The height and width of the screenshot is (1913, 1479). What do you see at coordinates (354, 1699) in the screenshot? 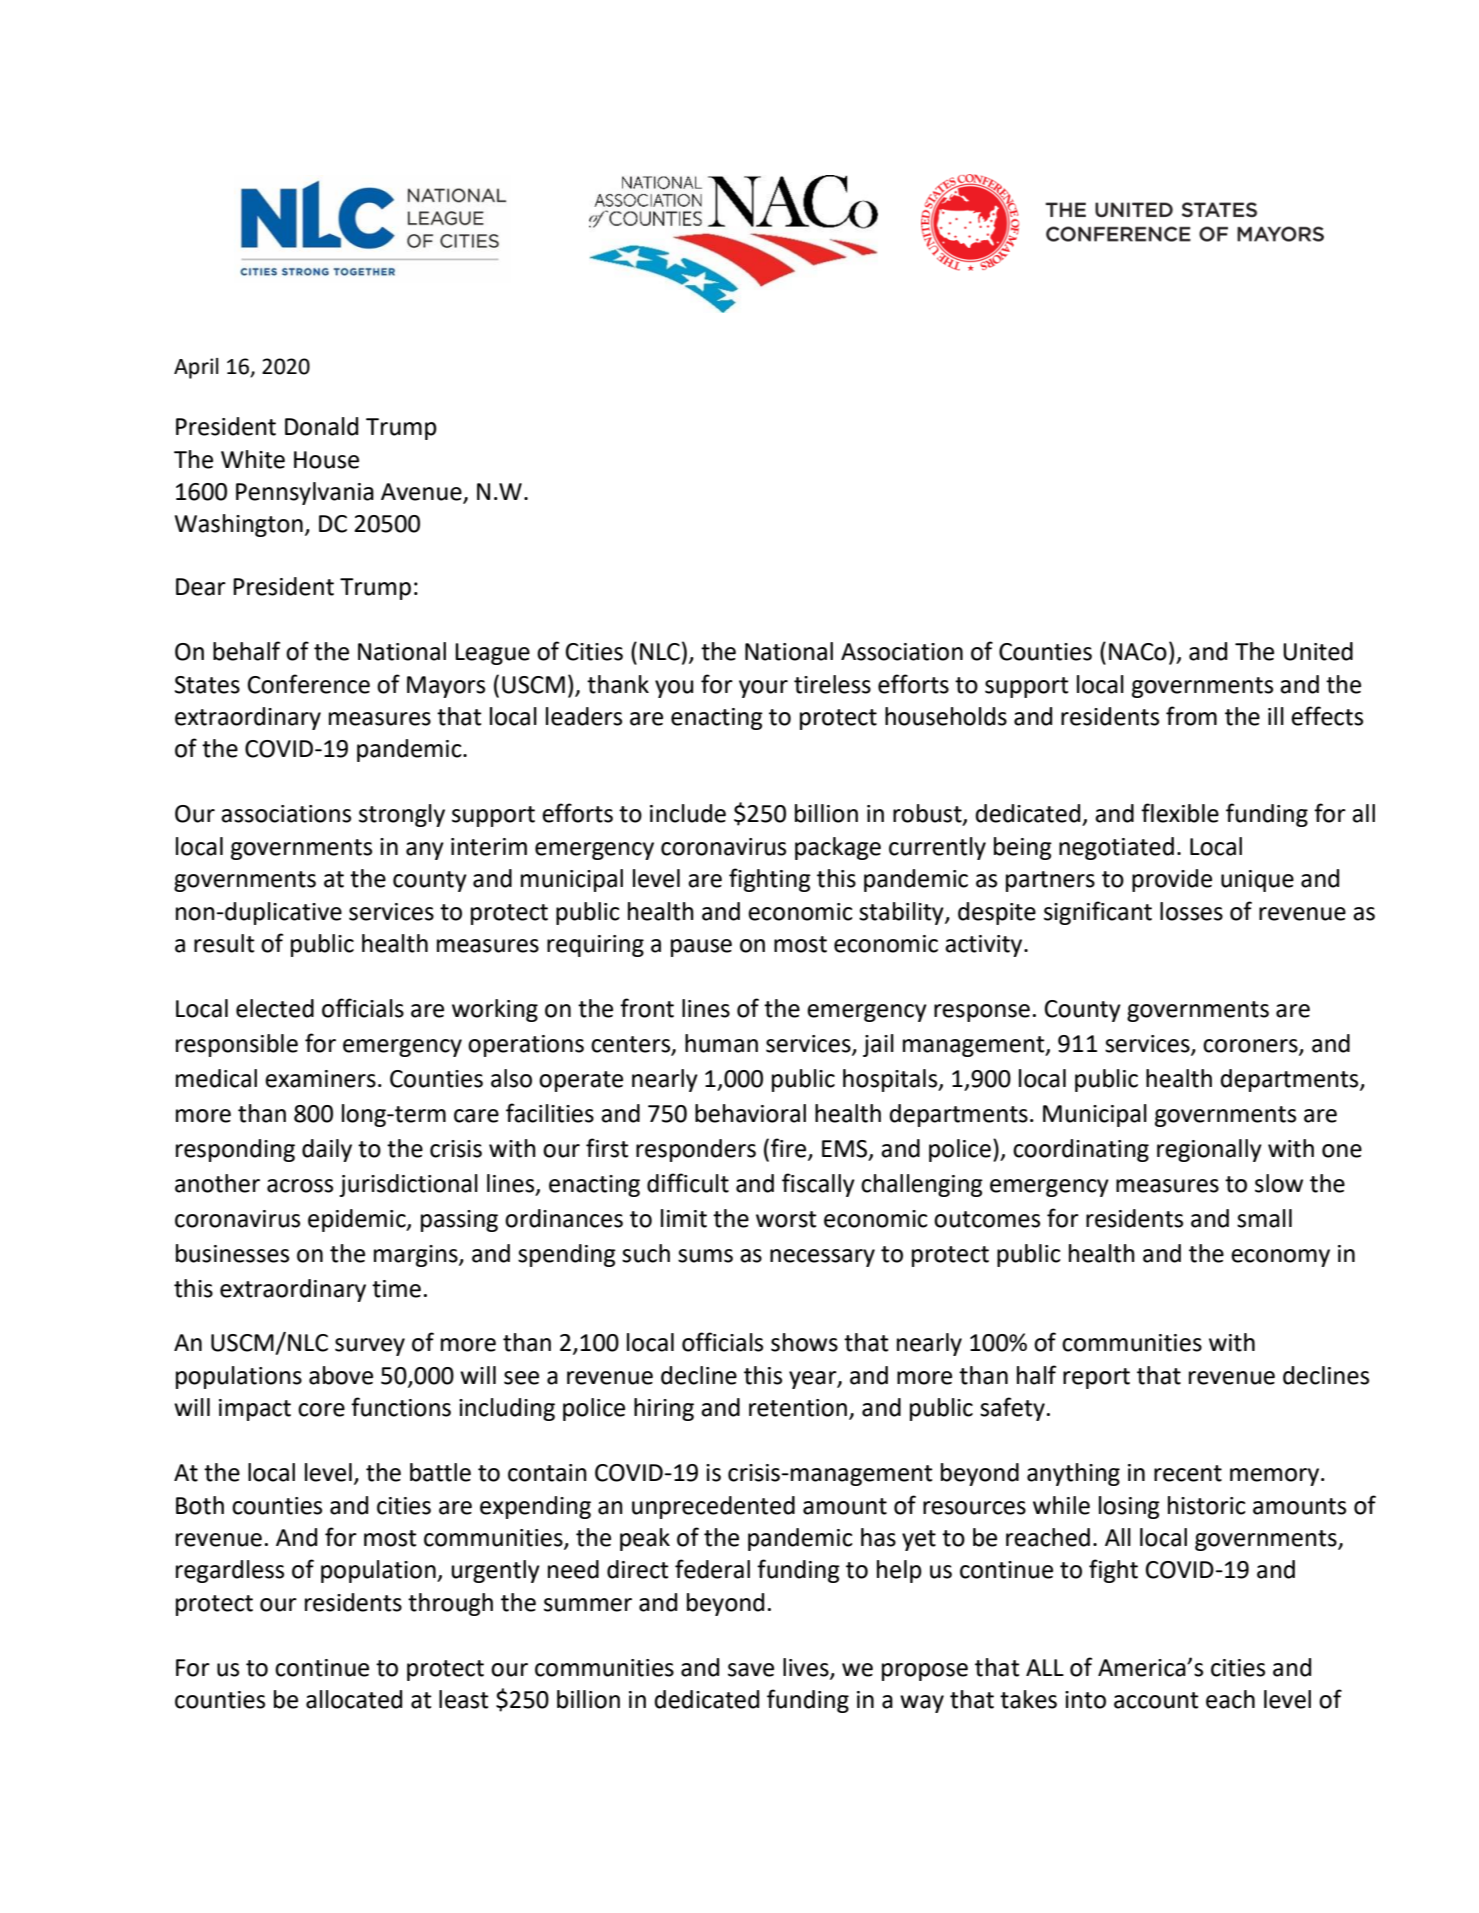
I see `allocated` at bounding box center [354, 1699].
